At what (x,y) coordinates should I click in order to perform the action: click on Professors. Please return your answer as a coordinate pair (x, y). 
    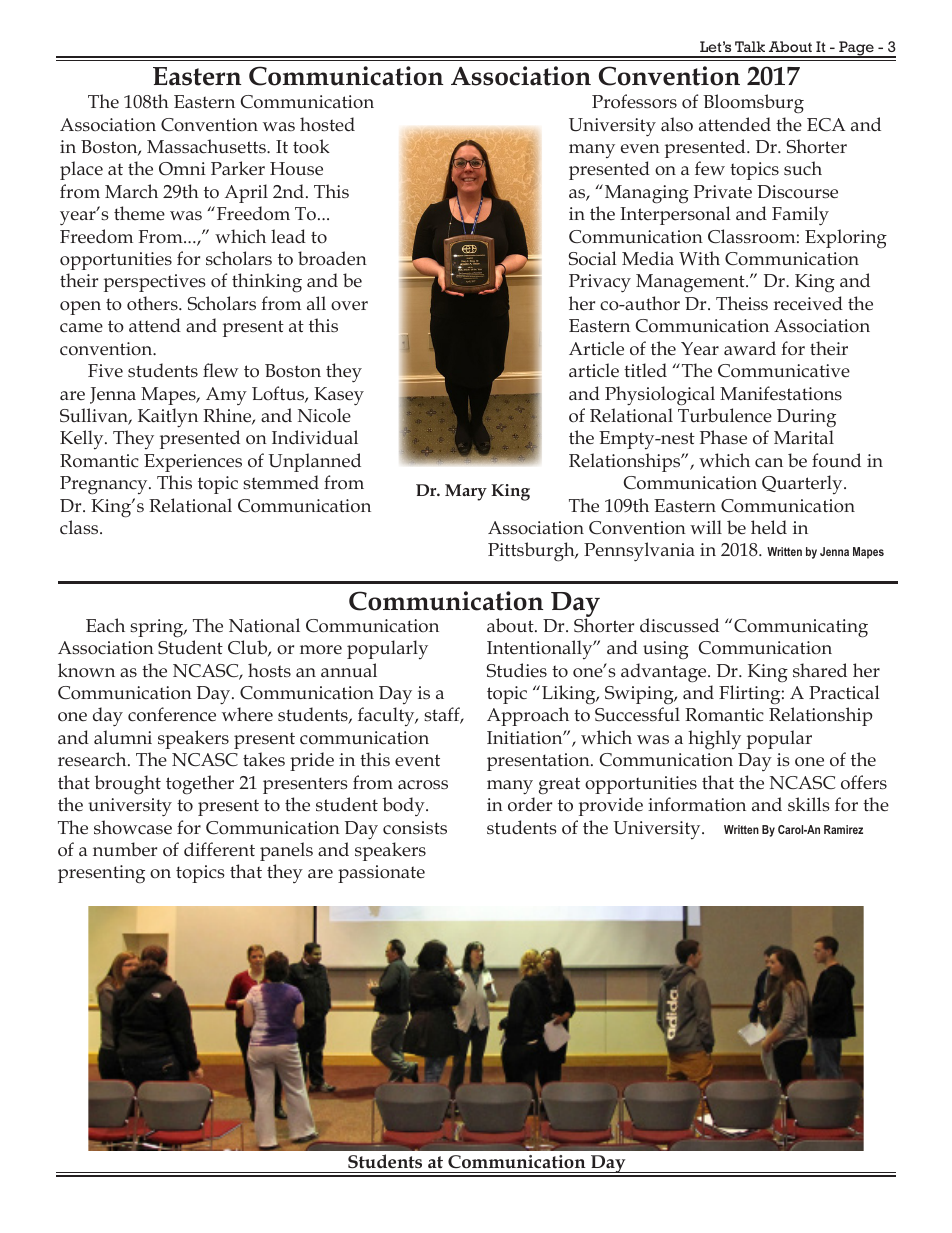
    Looking at the image, I should click on (634, 101).
